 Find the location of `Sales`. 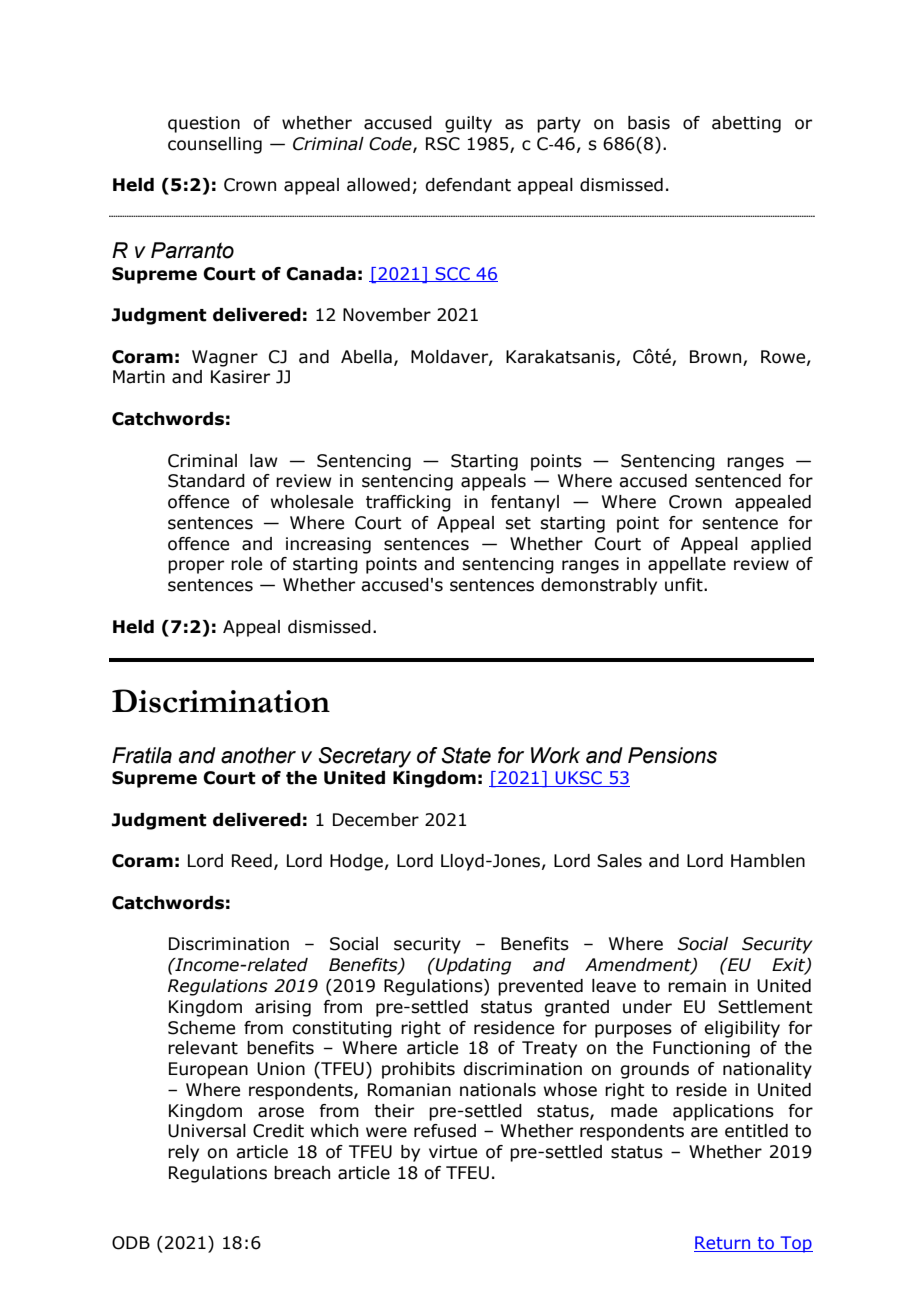

Sales is located at coordinates (619, 861).
